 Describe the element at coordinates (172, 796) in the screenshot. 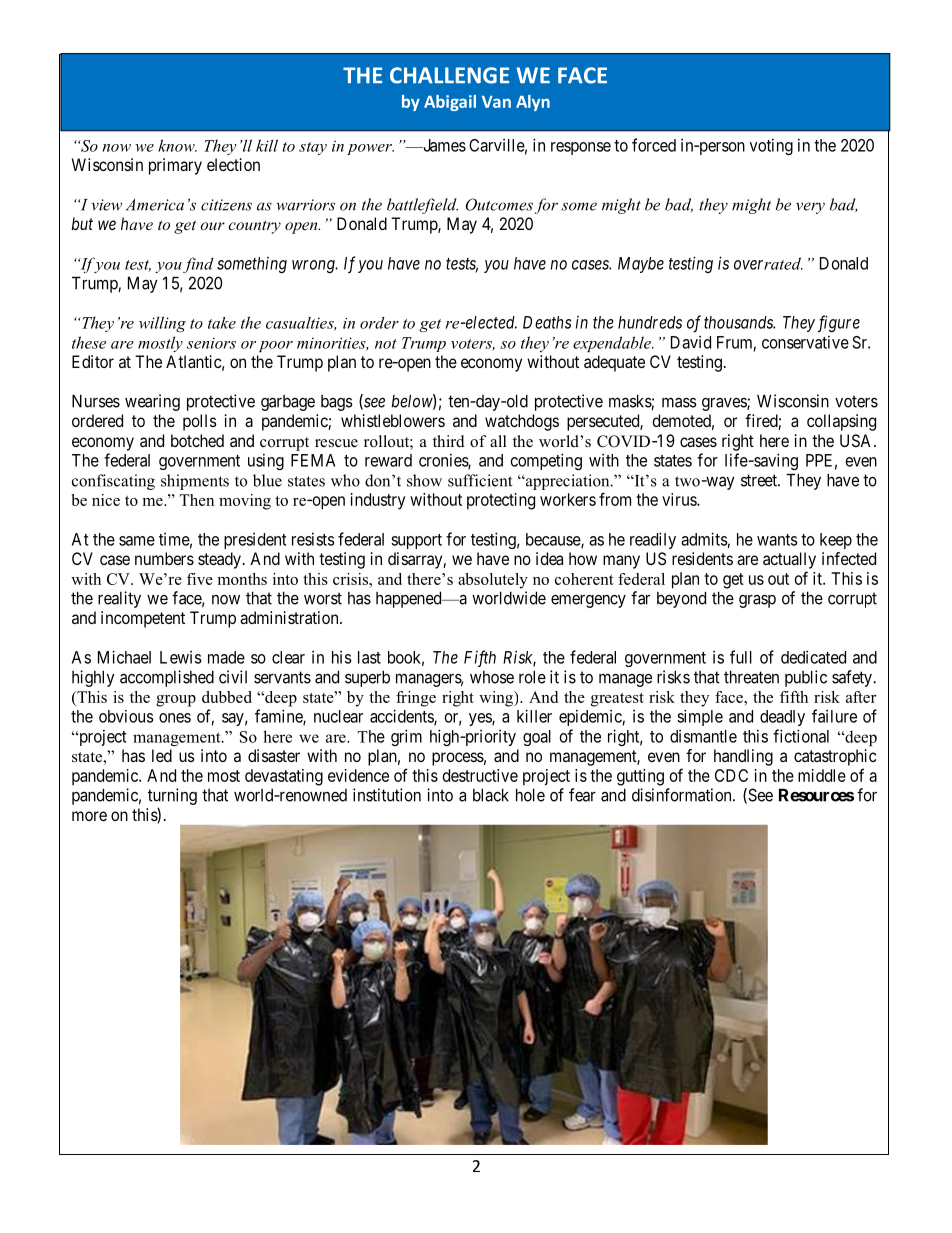

I see `turning` at that location.
